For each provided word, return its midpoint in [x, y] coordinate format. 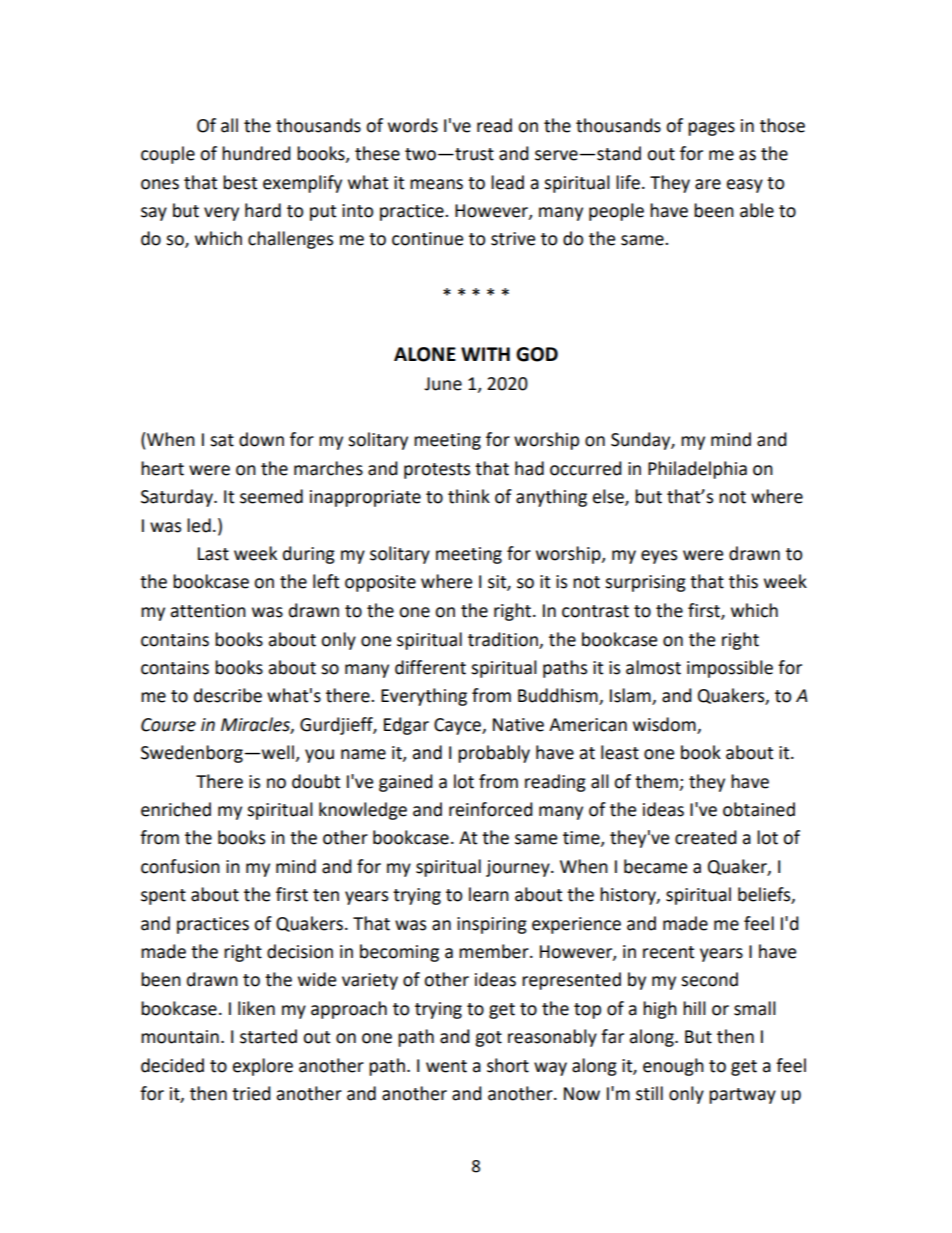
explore [263, 1067]
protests [437, 471]
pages [711, 129]
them [656, 781]
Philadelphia [697, 470]
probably [494, 754]
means [436, 184]
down [261, 439]
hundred [256, 153]
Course [168, 725]
